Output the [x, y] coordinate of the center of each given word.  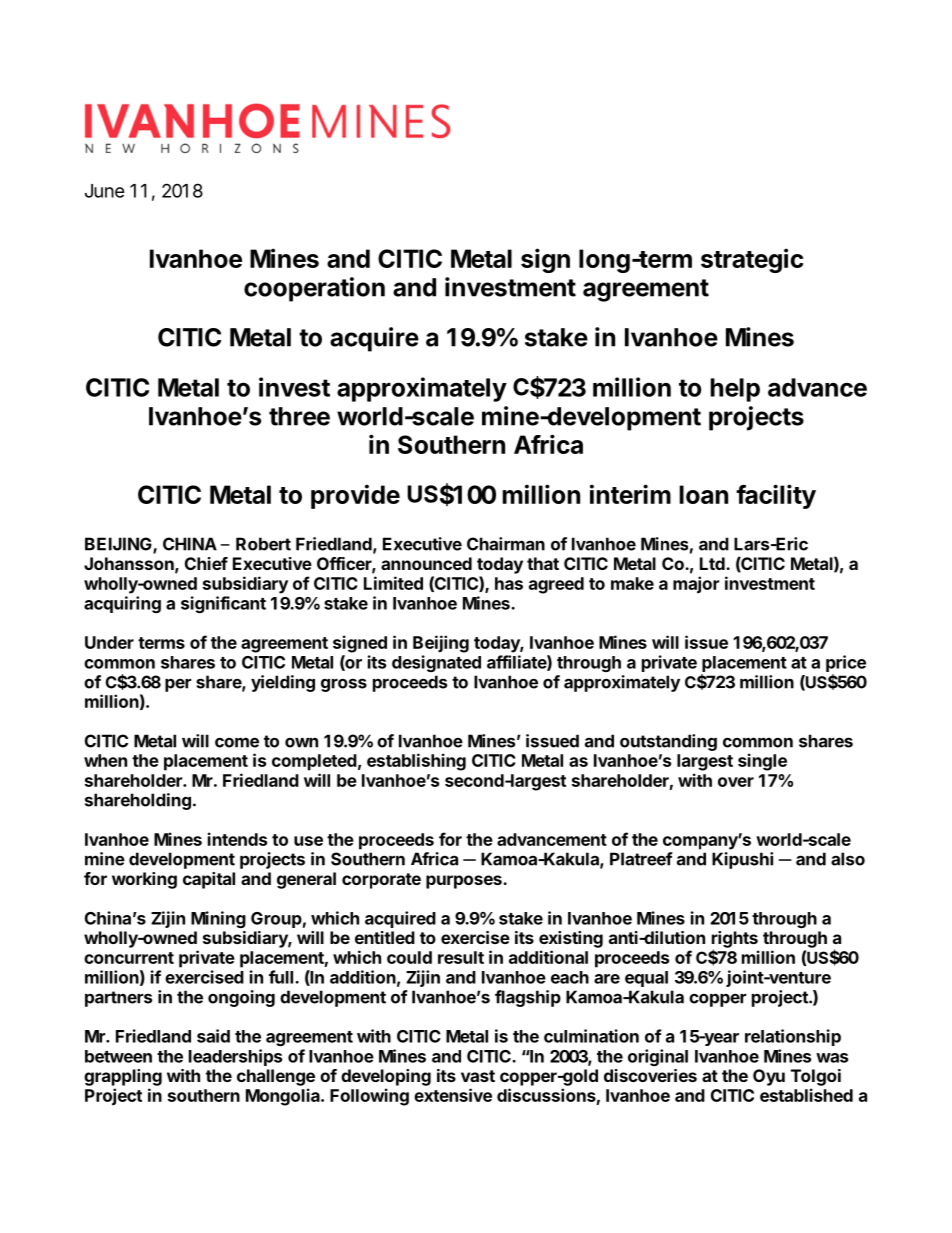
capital [209, 880]
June [105, 191]
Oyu [769, 1077]
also [848, 859]
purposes [465, 882]
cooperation [314, 289]
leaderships [235, 1057]
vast [478, 1076]
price [846, 663]
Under [109, 642]
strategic [752, 260]
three [299, 416]
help [735, 390]
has [509, 583]
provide [355, 496]
